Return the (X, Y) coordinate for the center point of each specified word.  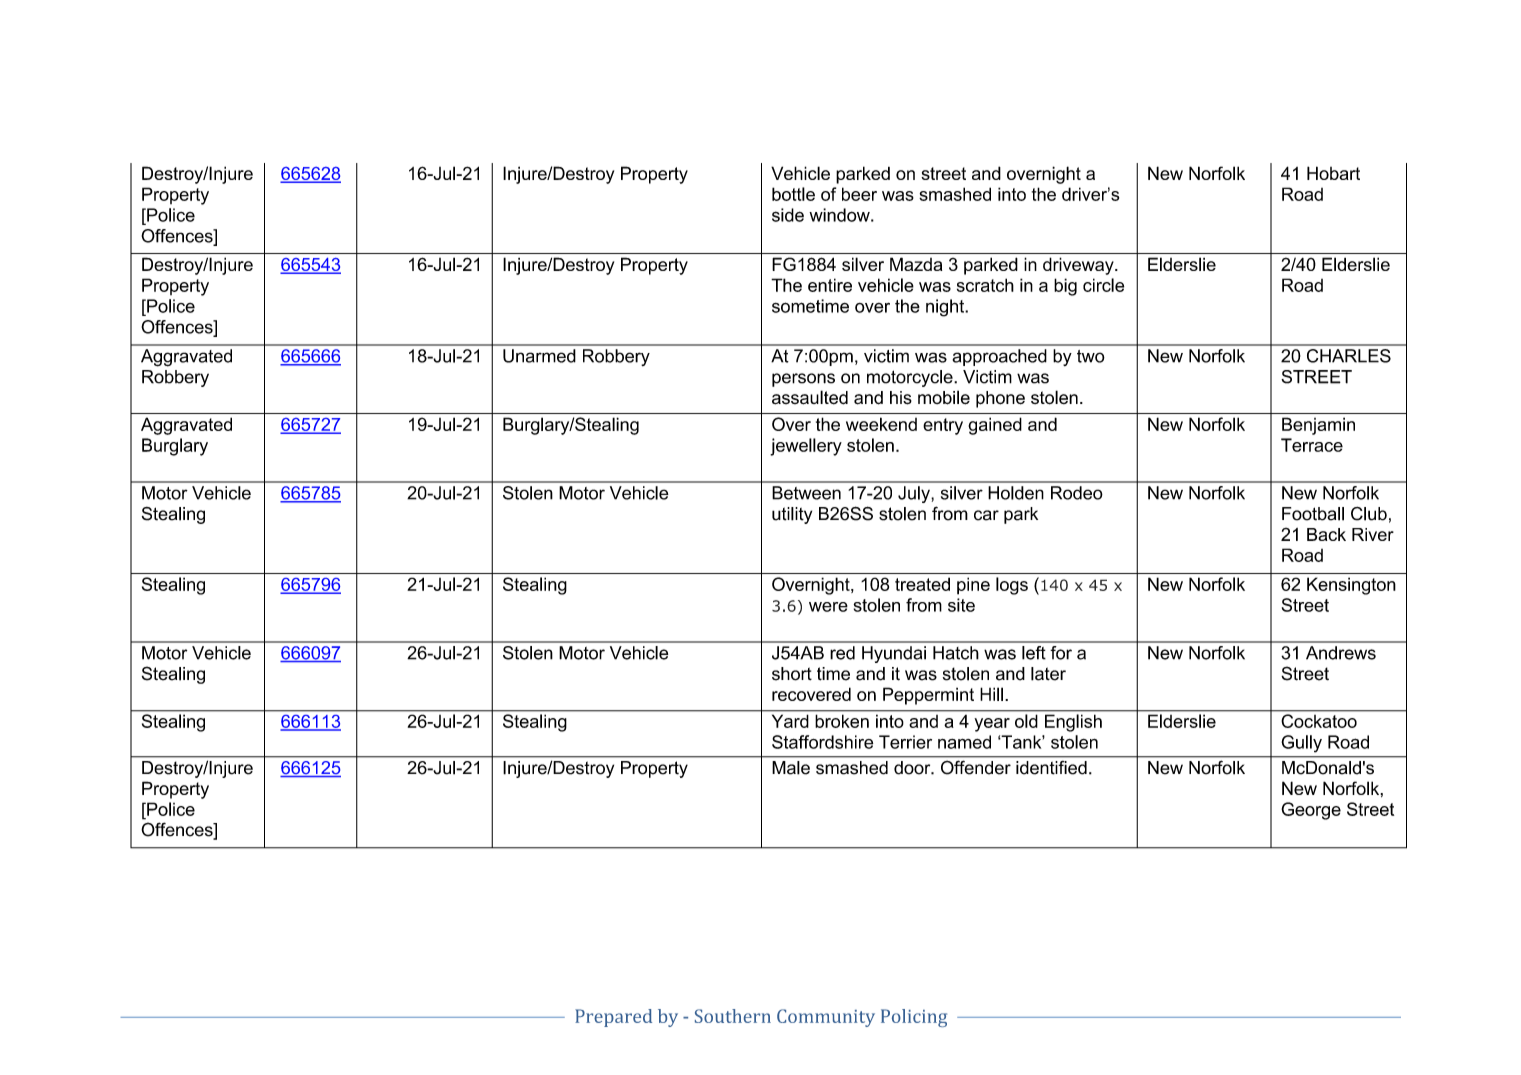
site (961, 605)
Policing (914, 1018)
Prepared (613, 1018)
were (828, 607)
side (788, 215)
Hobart (1333, 173)
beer (859, 194)
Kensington (1351, 586)
